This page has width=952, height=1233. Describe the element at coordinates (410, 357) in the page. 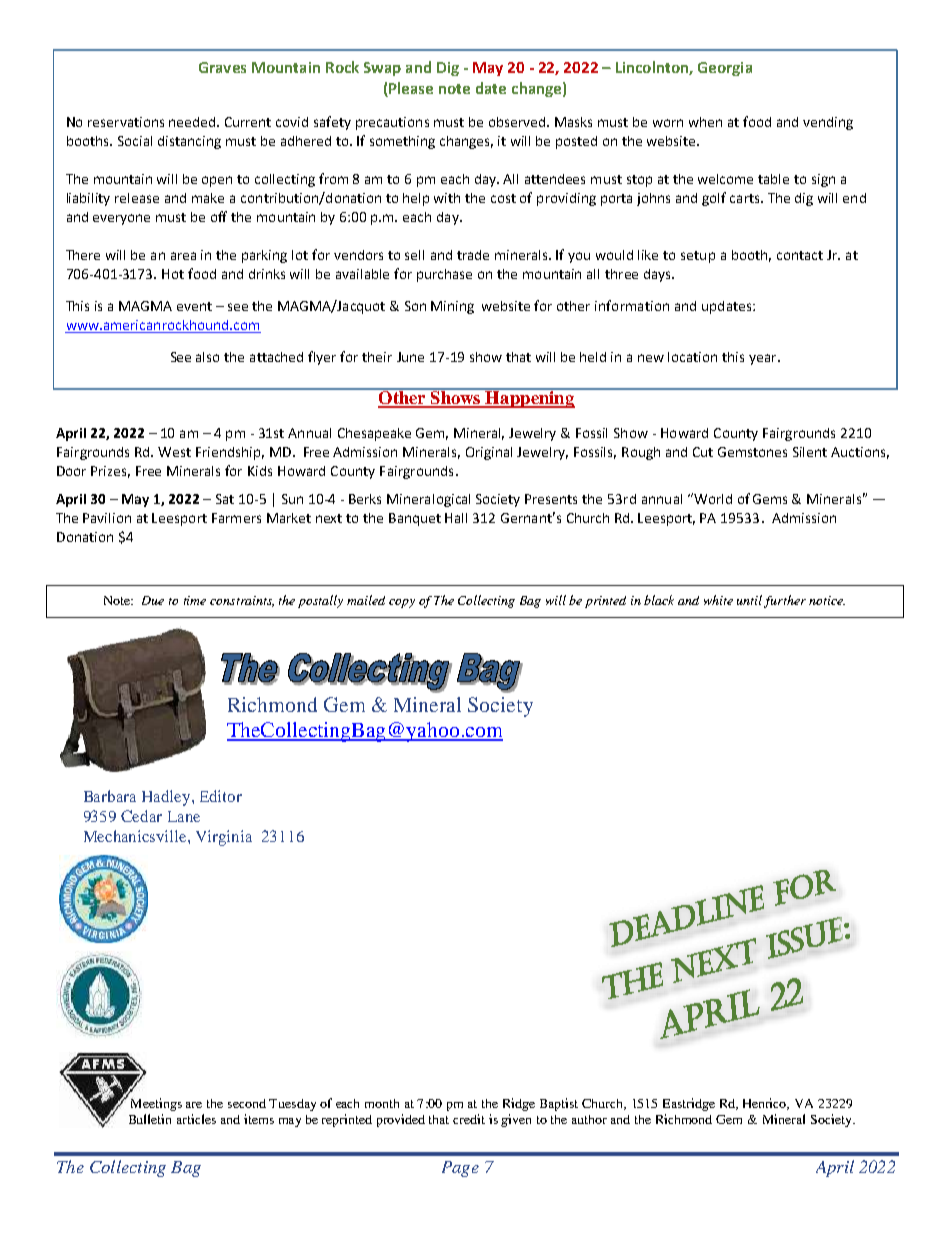

I see `June` at that location.
